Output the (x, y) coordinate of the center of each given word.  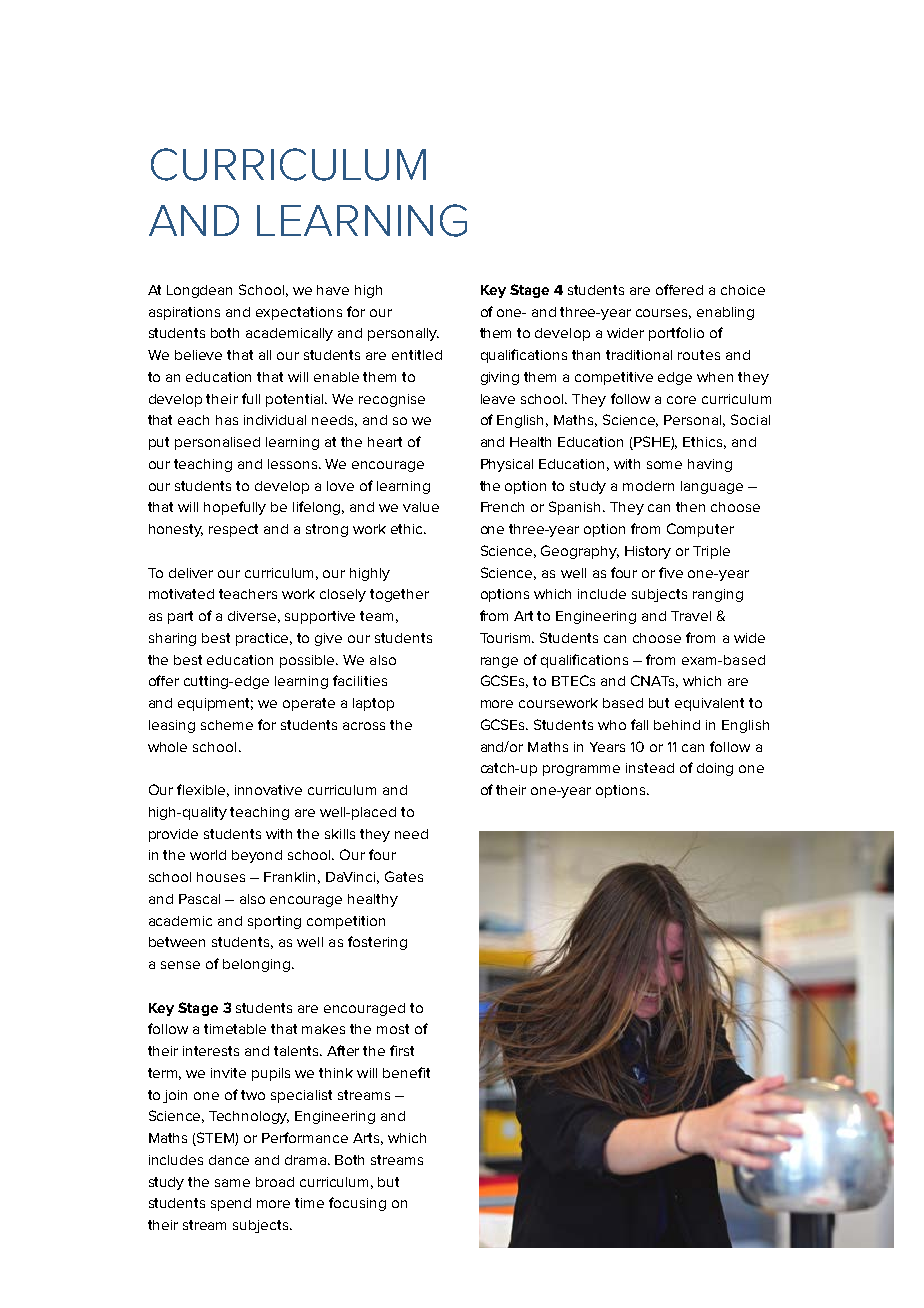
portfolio (676, 334)
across (364, 726)
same (232, 1183)
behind (677, 725)
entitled (417, 355)
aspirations (184, 313)
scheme (227, 725)
